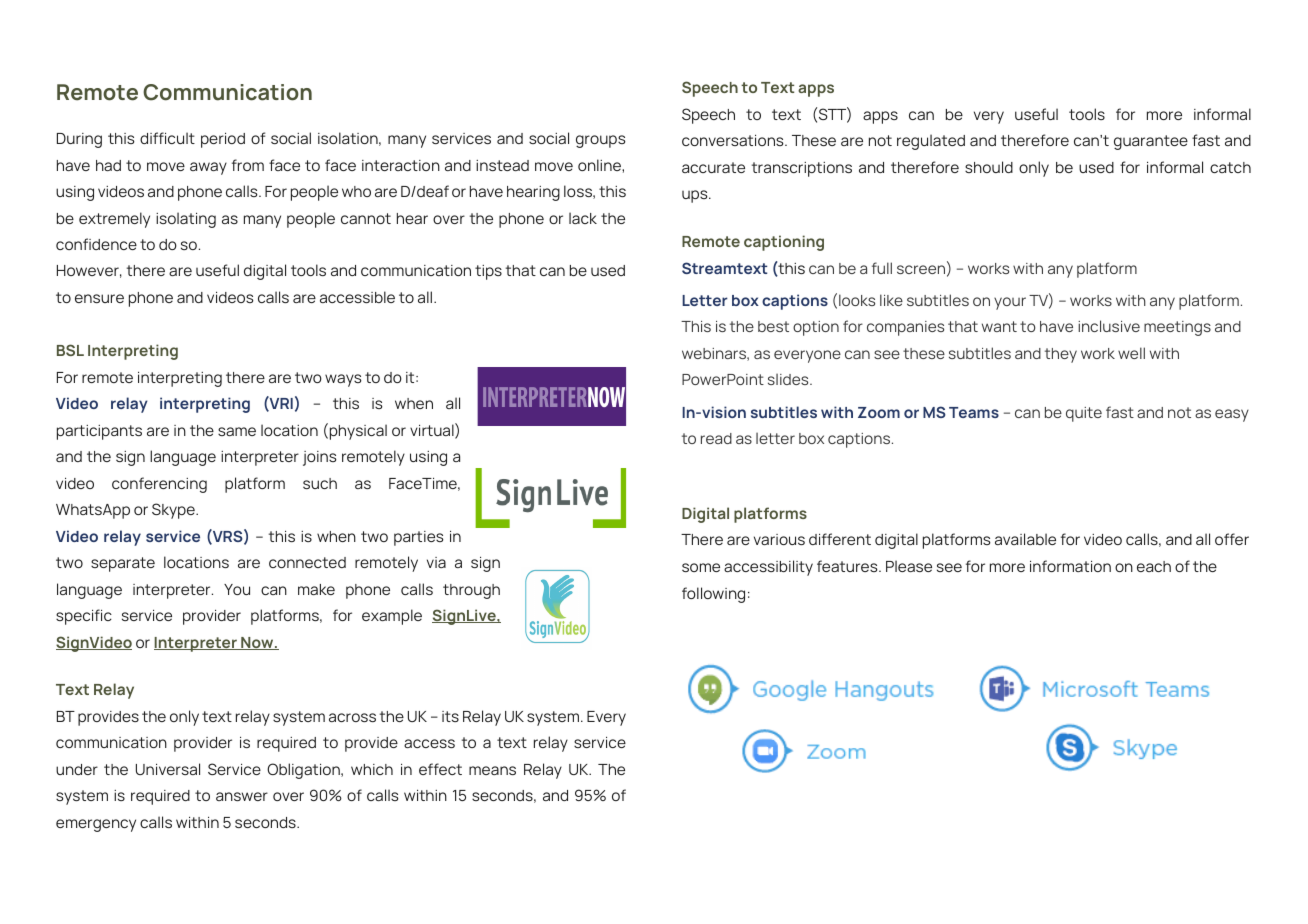 The width and height of the screenshot is (1308, 924). What do you see at coordinates (242, 796) in the screenshot?
I see `answer` at bounding box center [242, 796].
